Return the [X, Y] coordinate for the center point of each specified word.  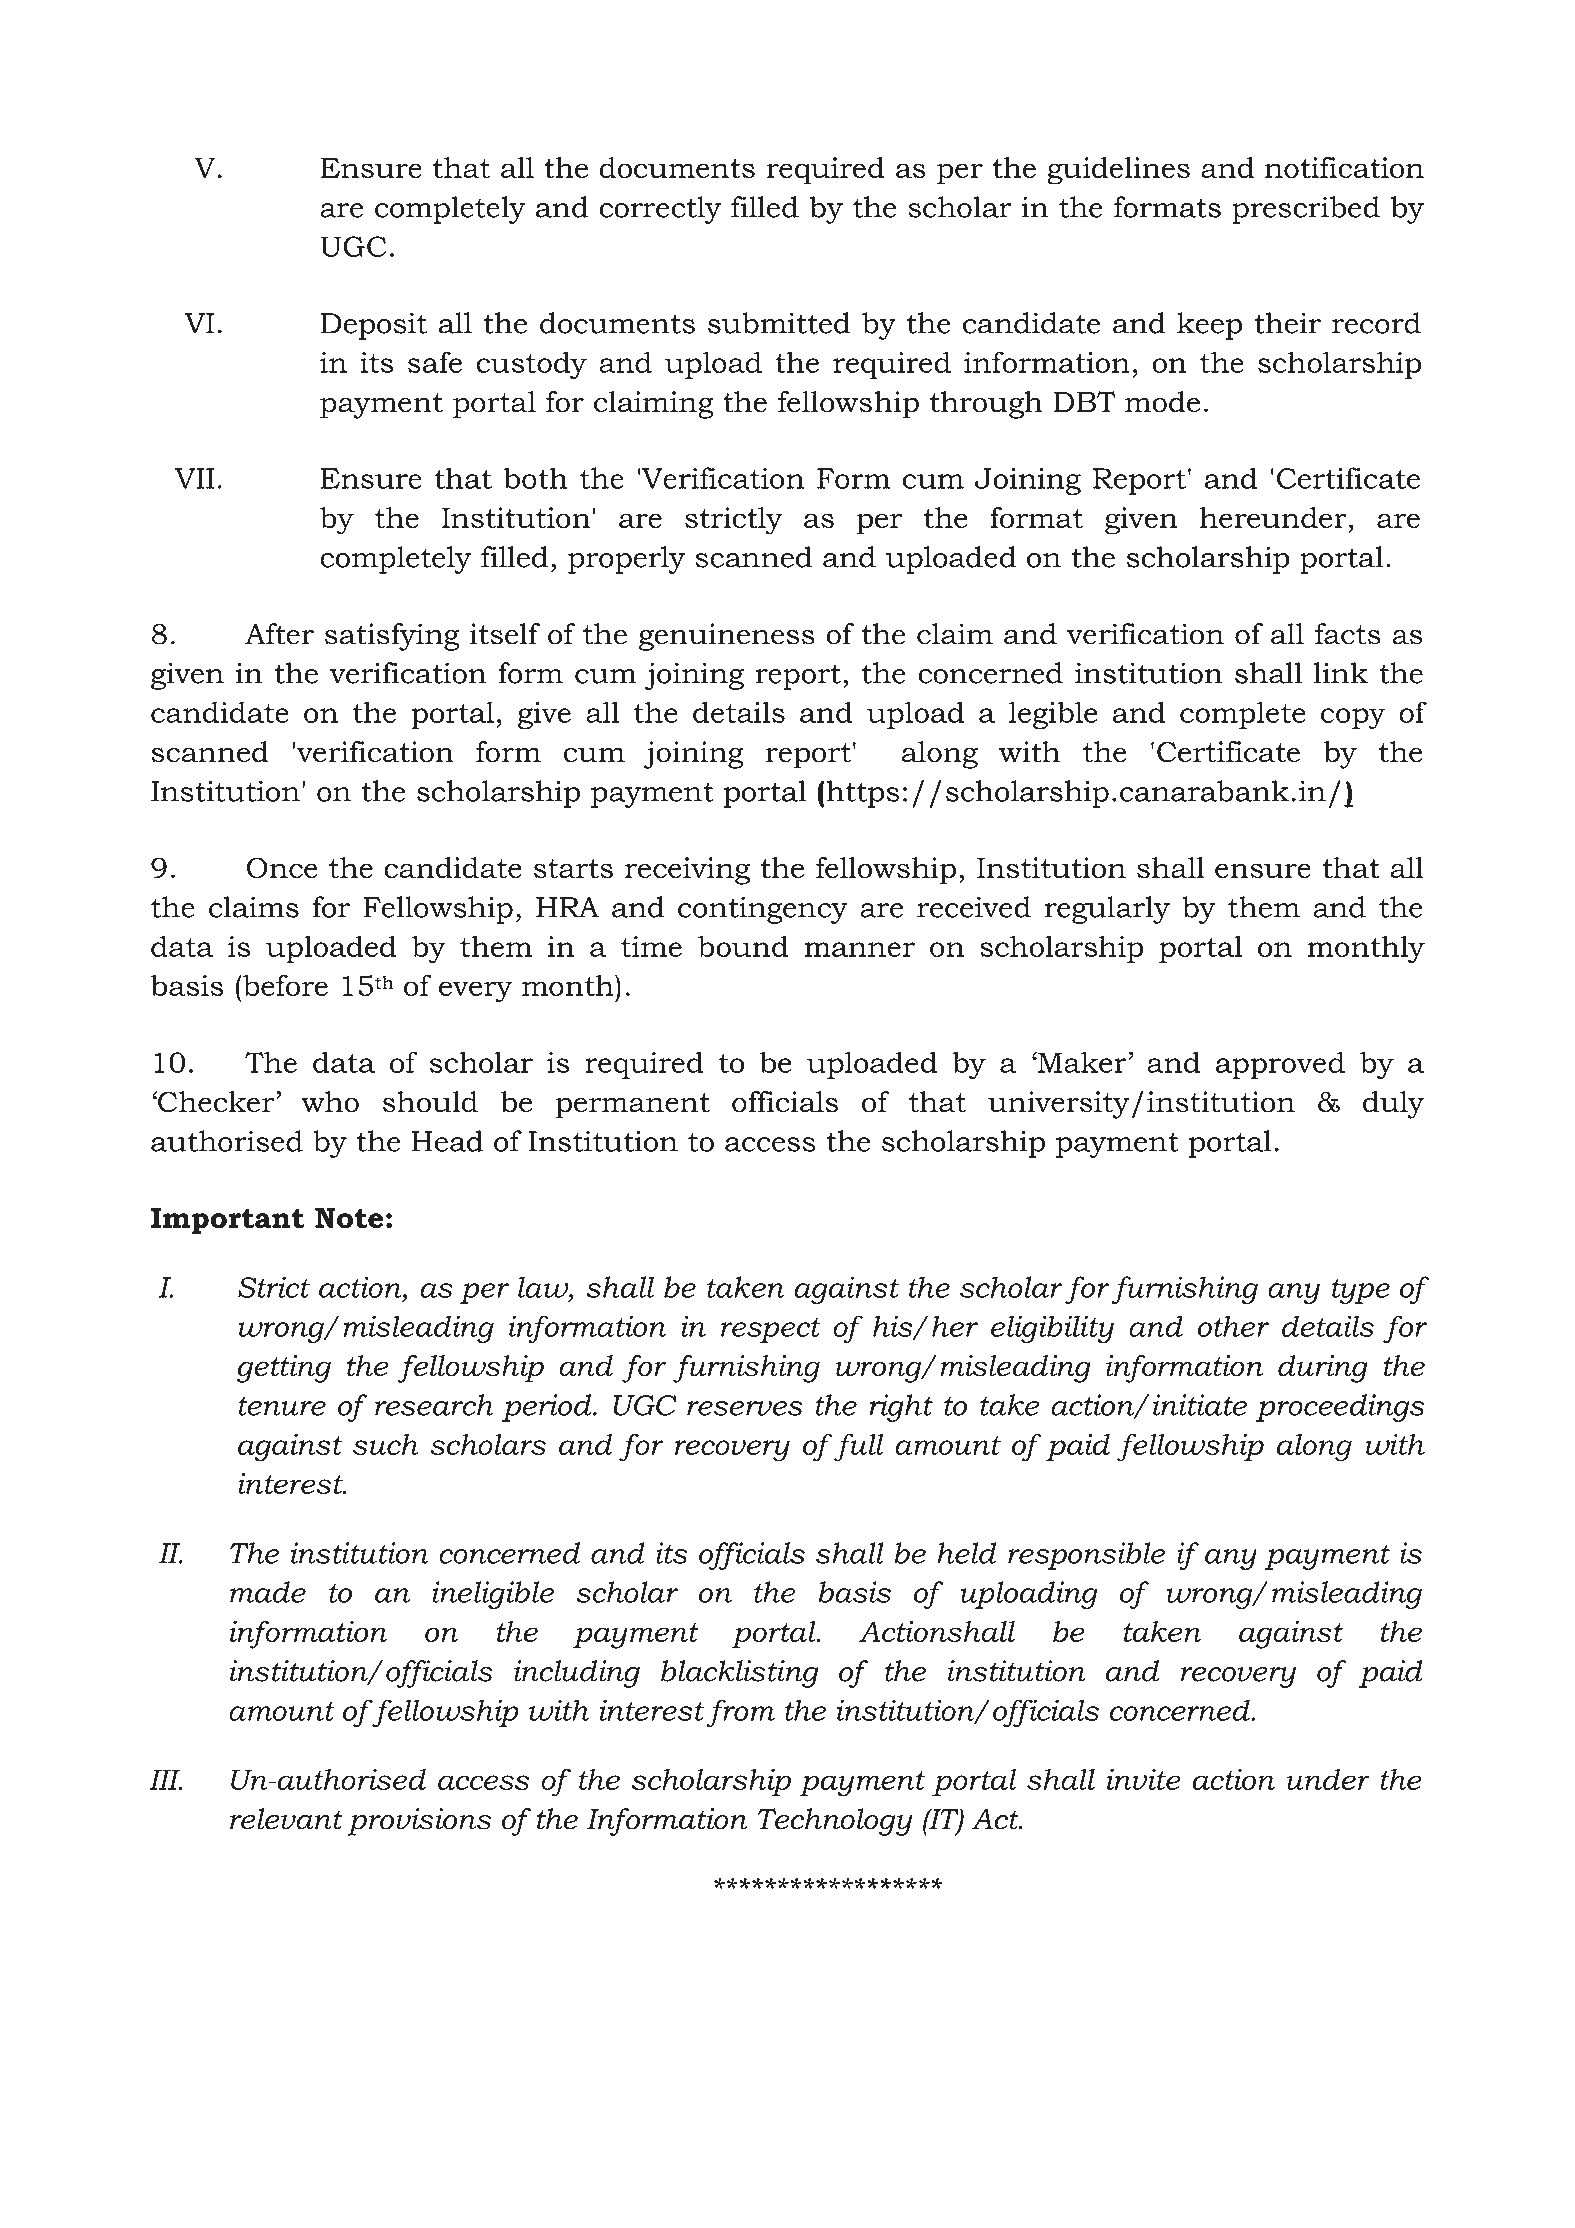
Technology [835, 1822]
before [284, 985]
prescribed [1306, 210]
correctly [660, 210]
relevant [286, 1819]
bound [743, 946]
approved [1280, 1065]
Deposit [373, 326]
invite [1144, 1779]
